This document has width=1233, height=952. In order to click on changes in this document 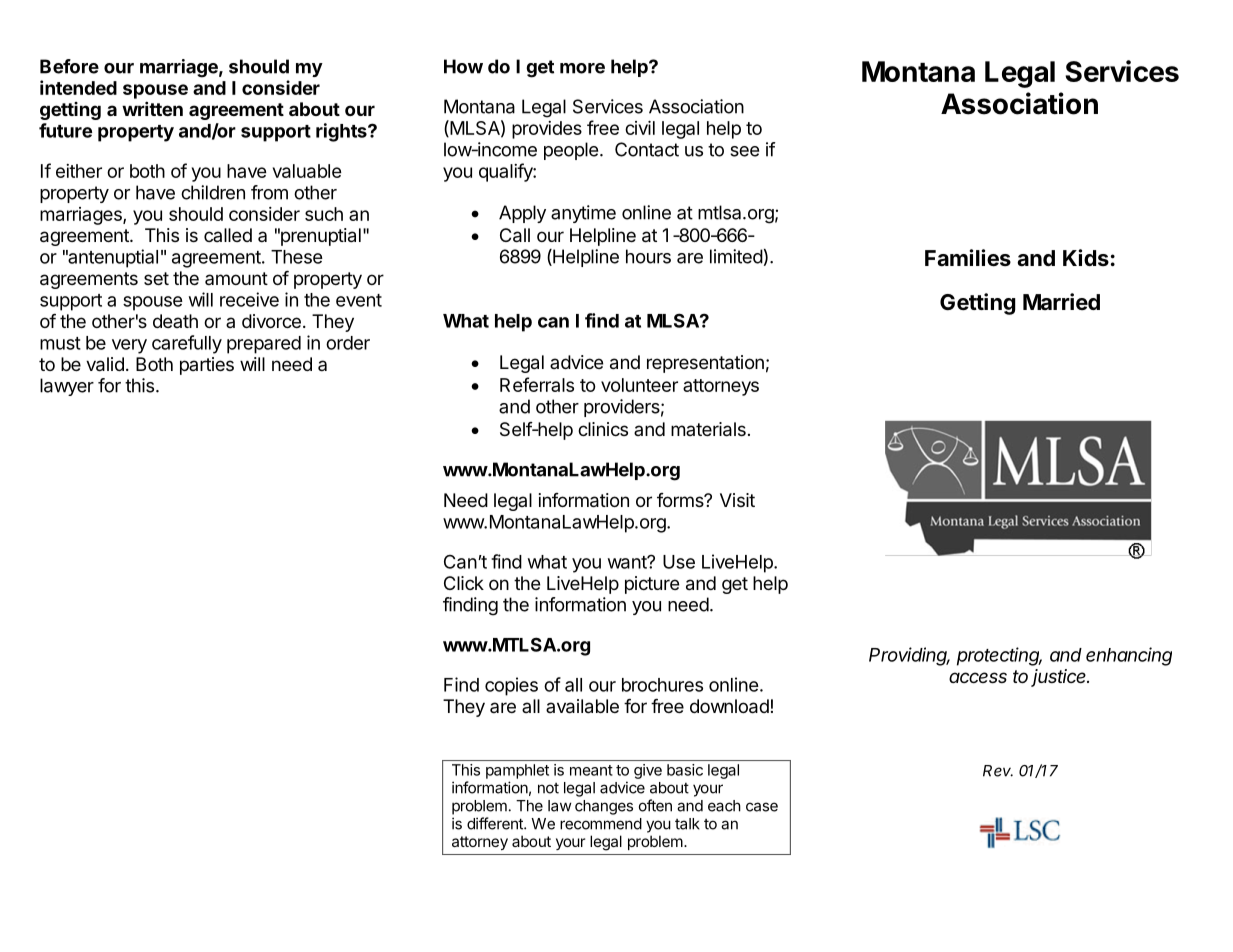, I will do `click(604, 807)`.
